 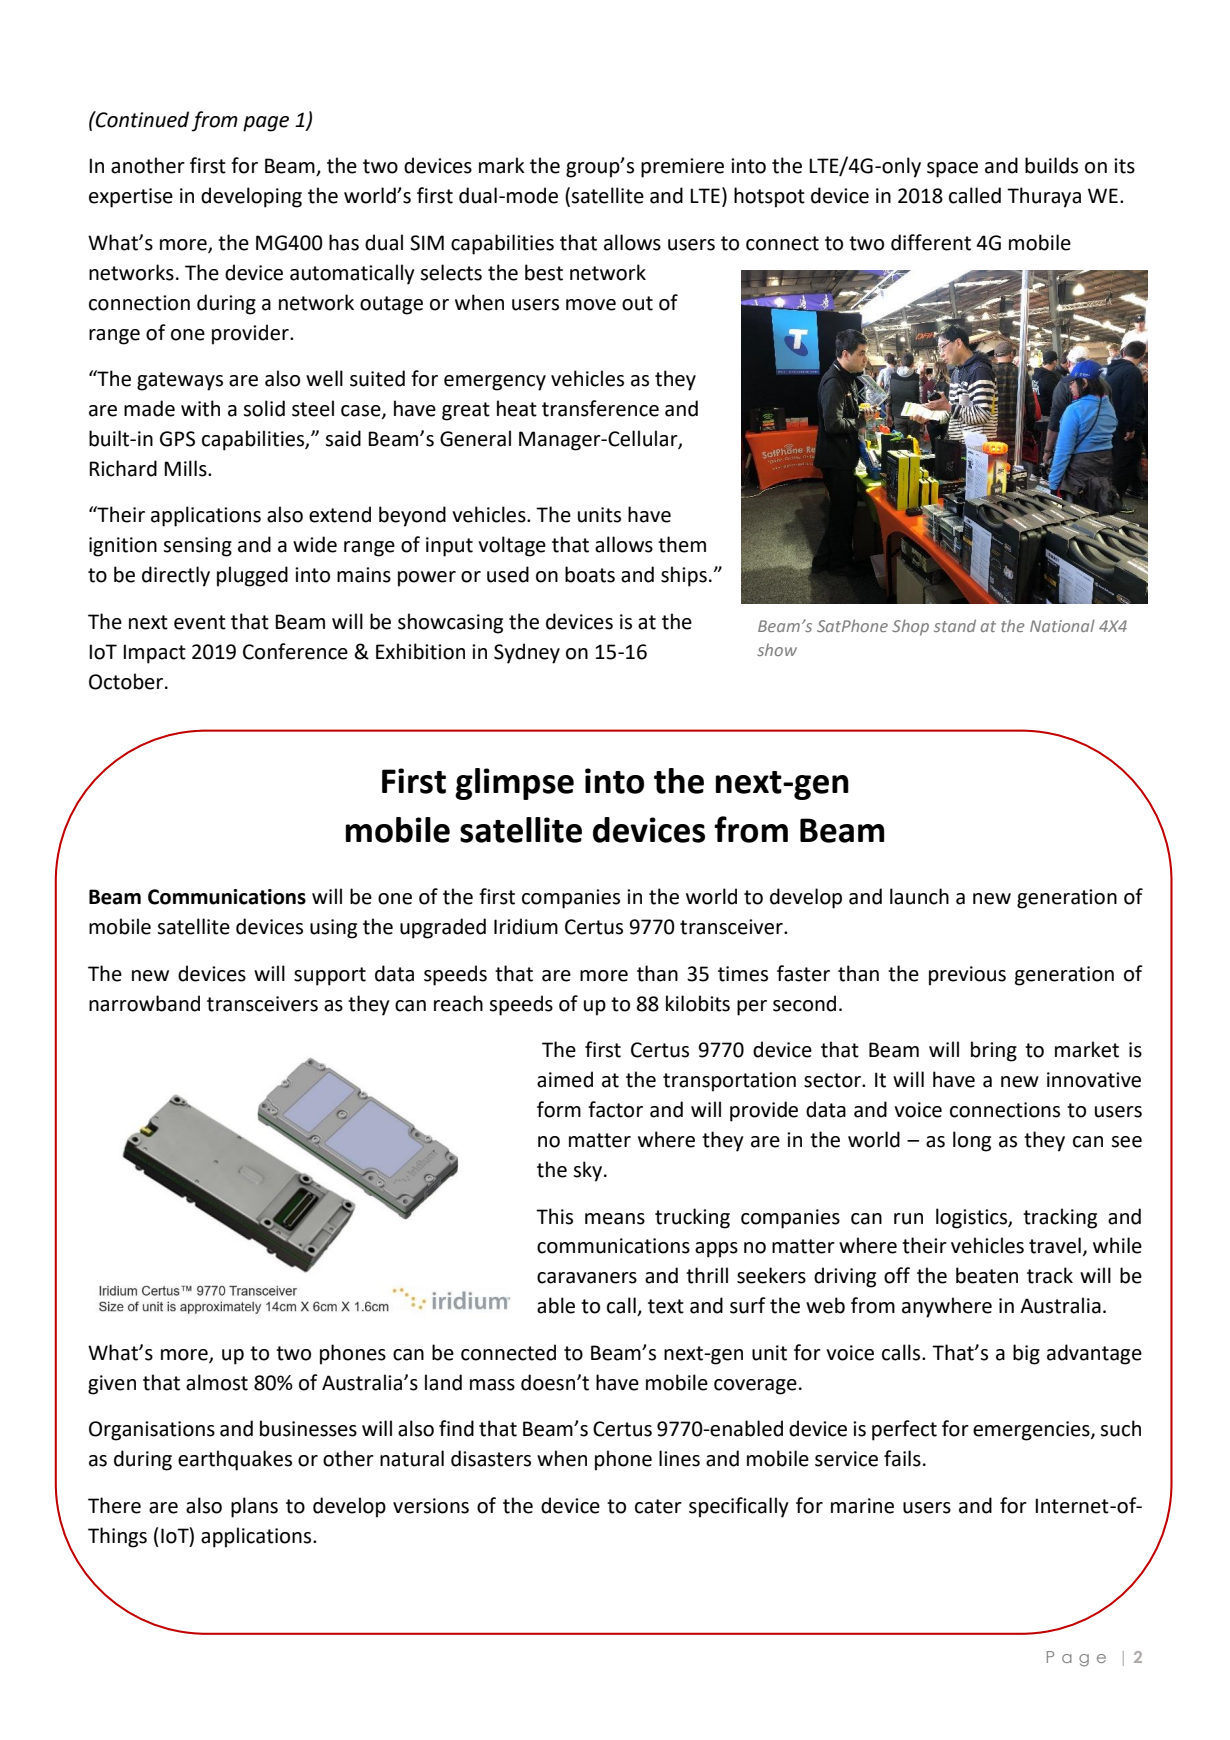 I want to click on glimpse, so click(x=514, y=784).
